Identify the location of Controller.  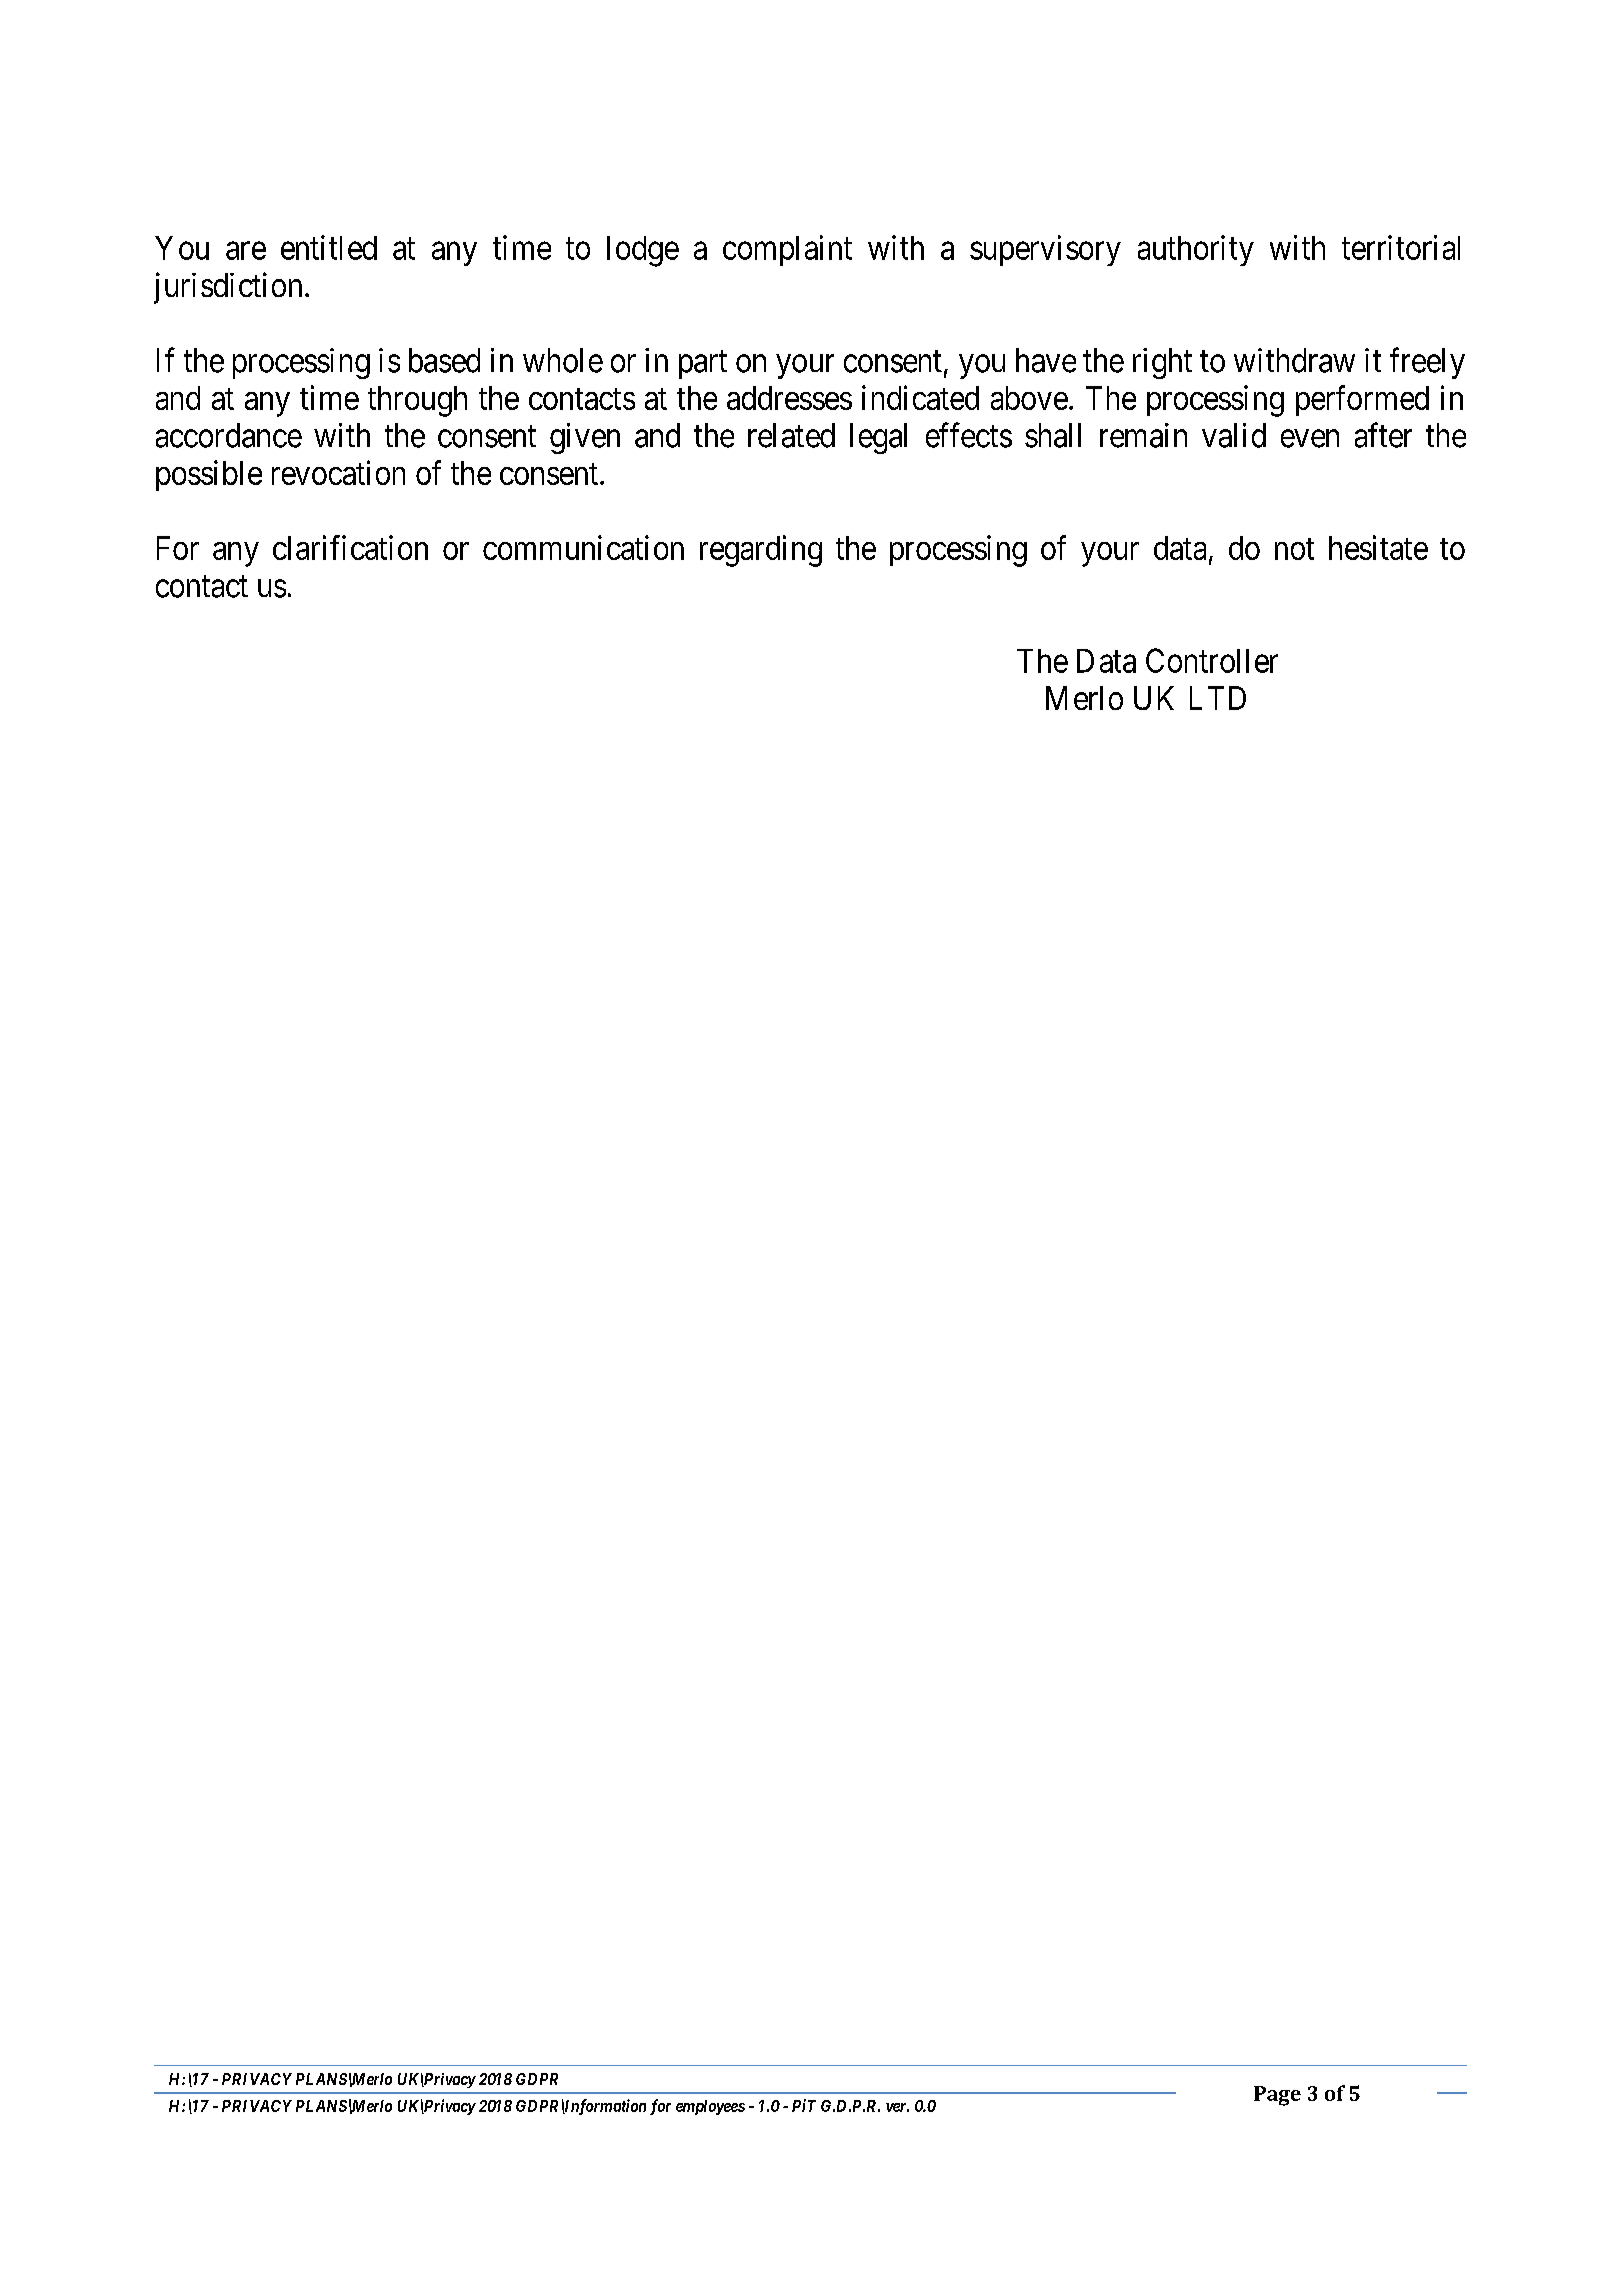
(1212, 660).
